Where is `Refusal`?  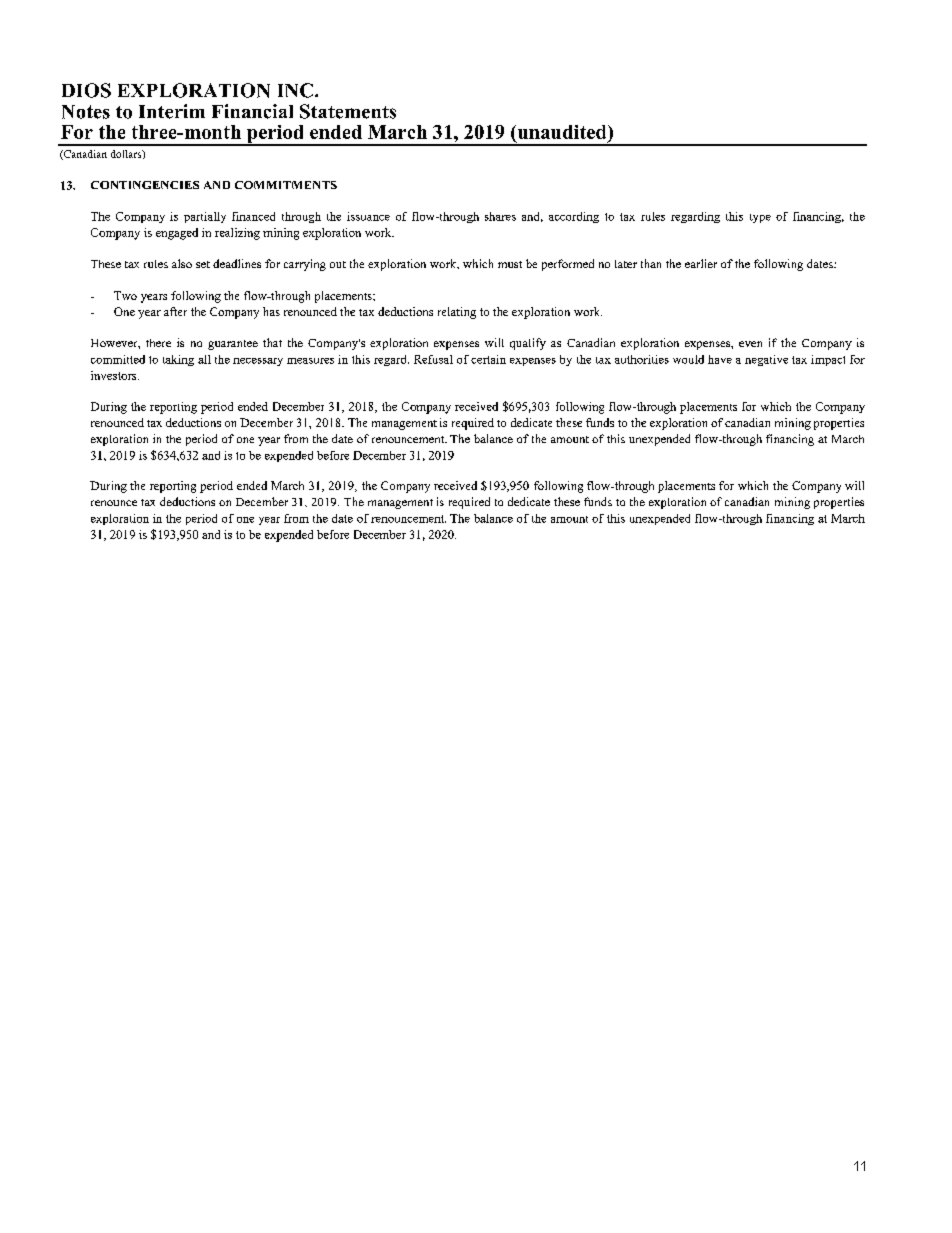 Refusal is located at coordinates (433, 359).
